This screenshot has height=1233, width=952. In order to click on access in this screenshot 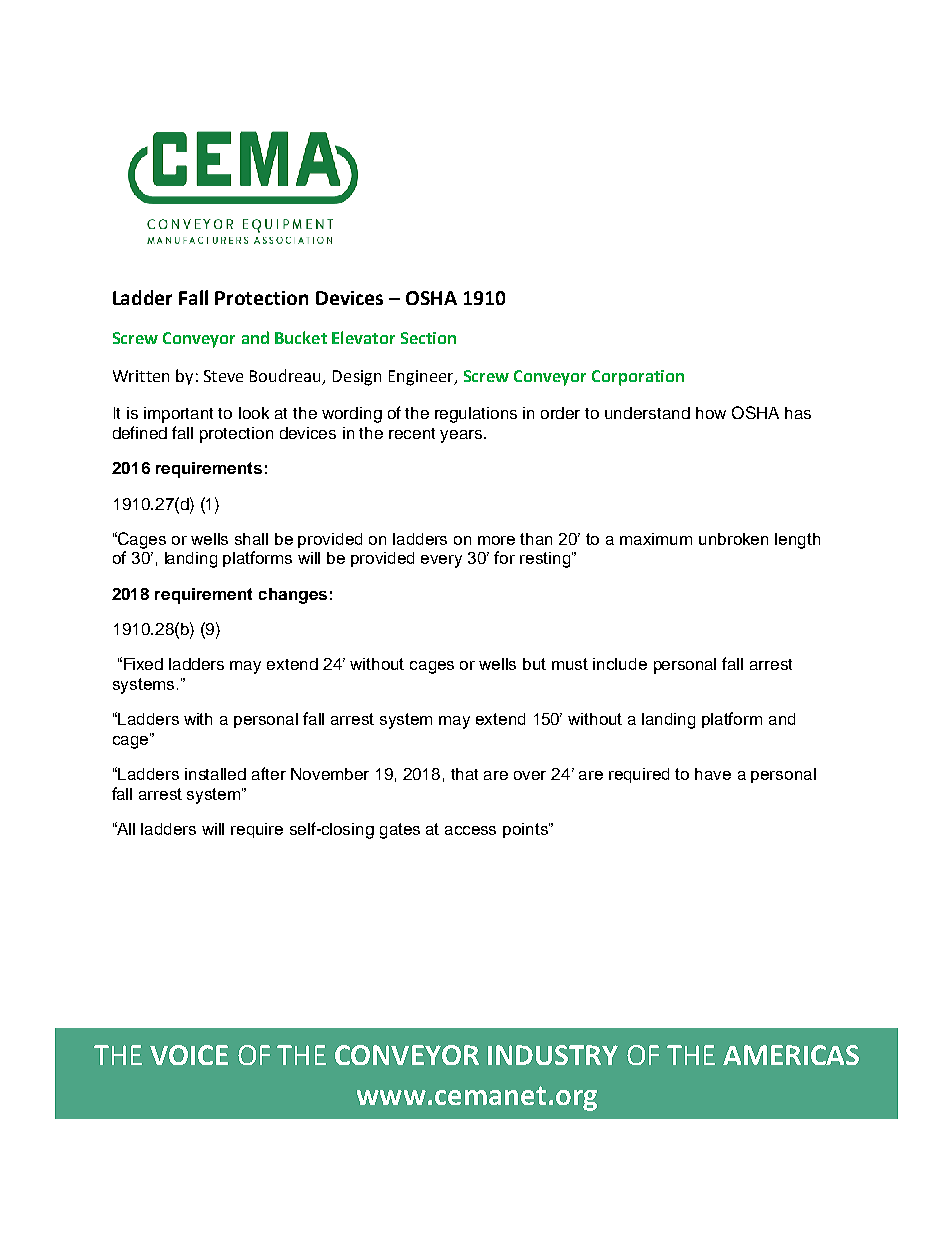, I will do `click(470, 830)`.
